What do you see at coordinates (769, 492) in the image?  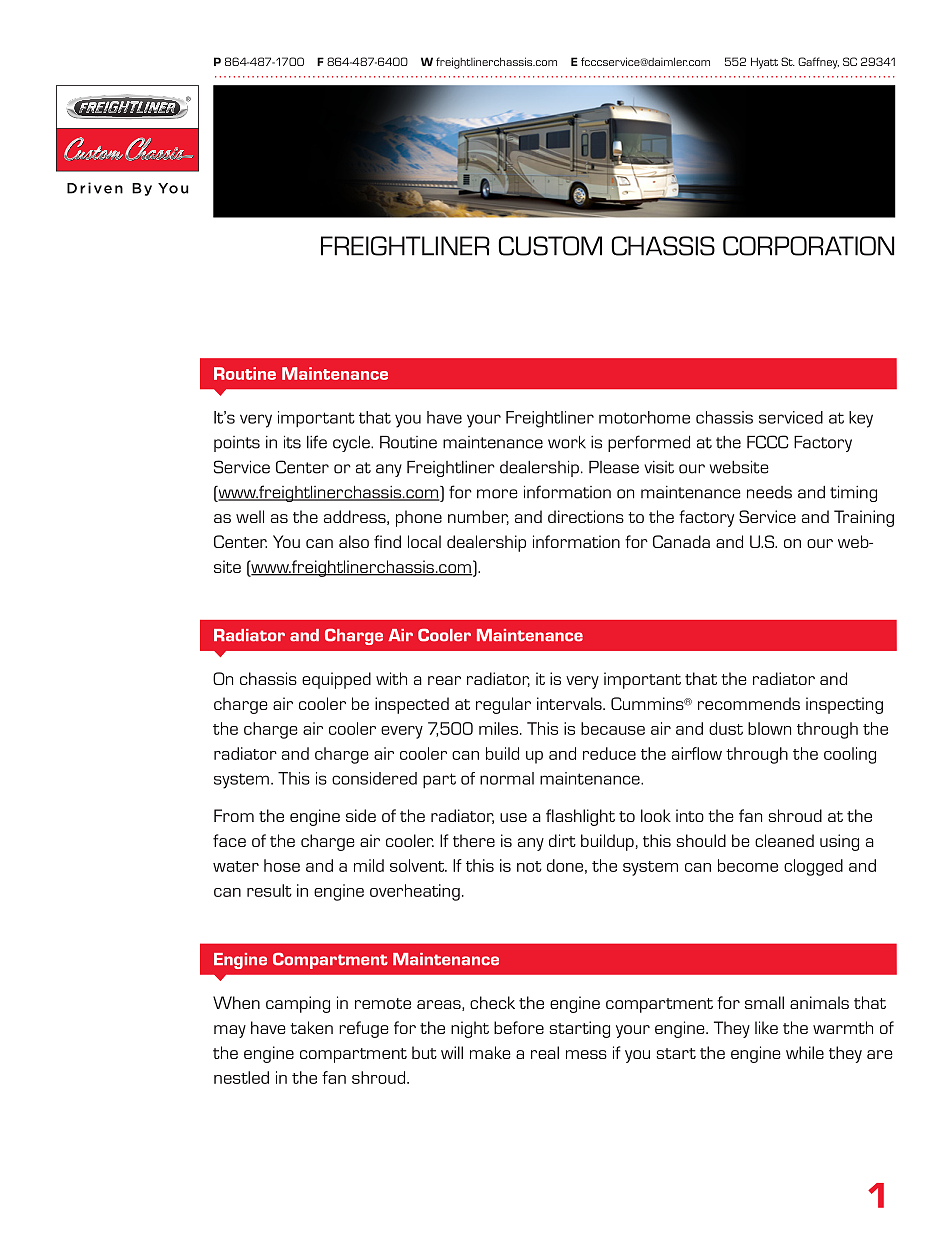 I see `needs` at bounding box center [769, 492].
